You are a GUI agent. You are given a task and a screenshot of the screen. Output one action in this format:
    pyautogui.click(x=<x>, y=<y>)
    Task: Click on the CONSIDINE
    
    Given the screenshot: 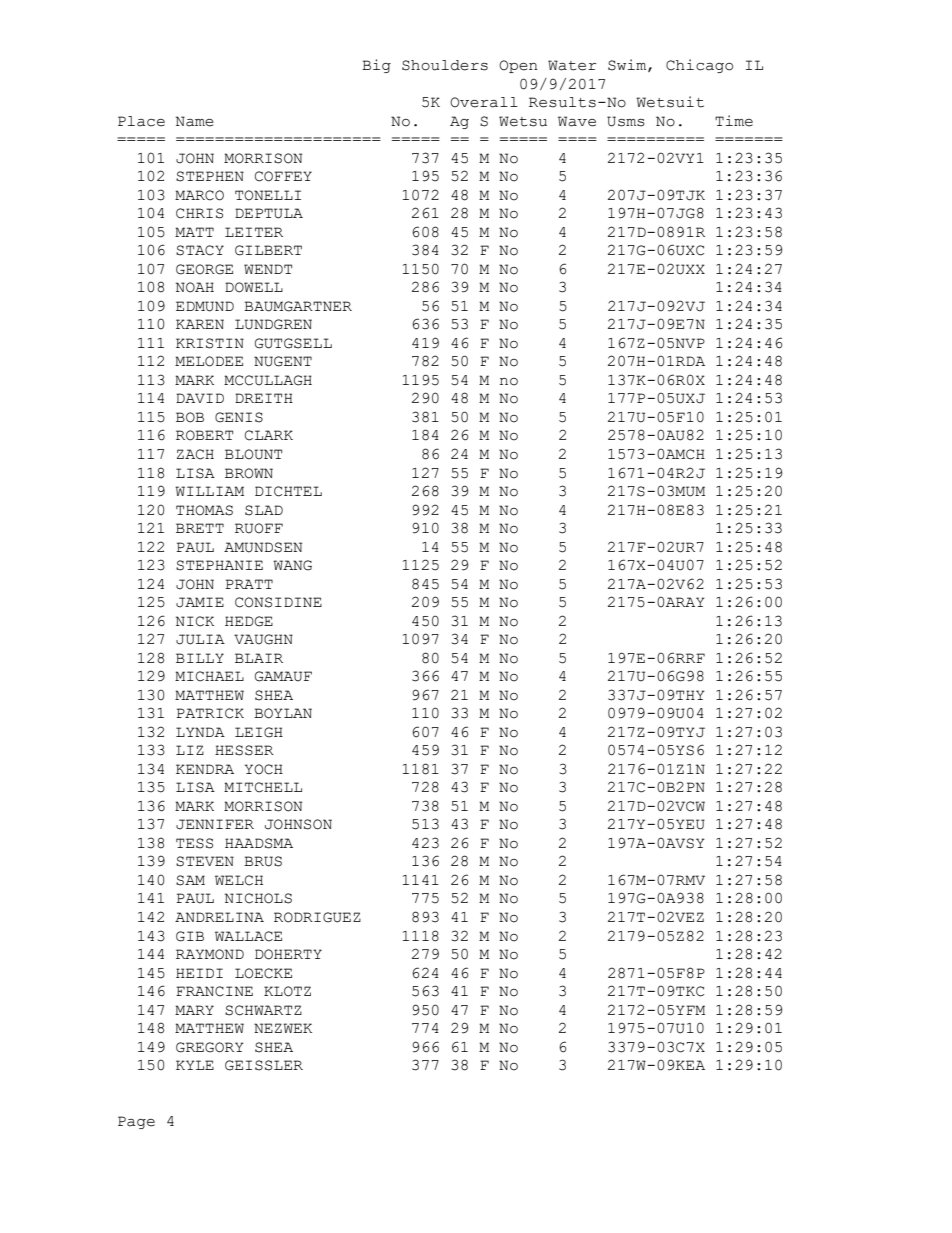 What is the action you would take?
    pyautogui.click(x=278, y=602)
